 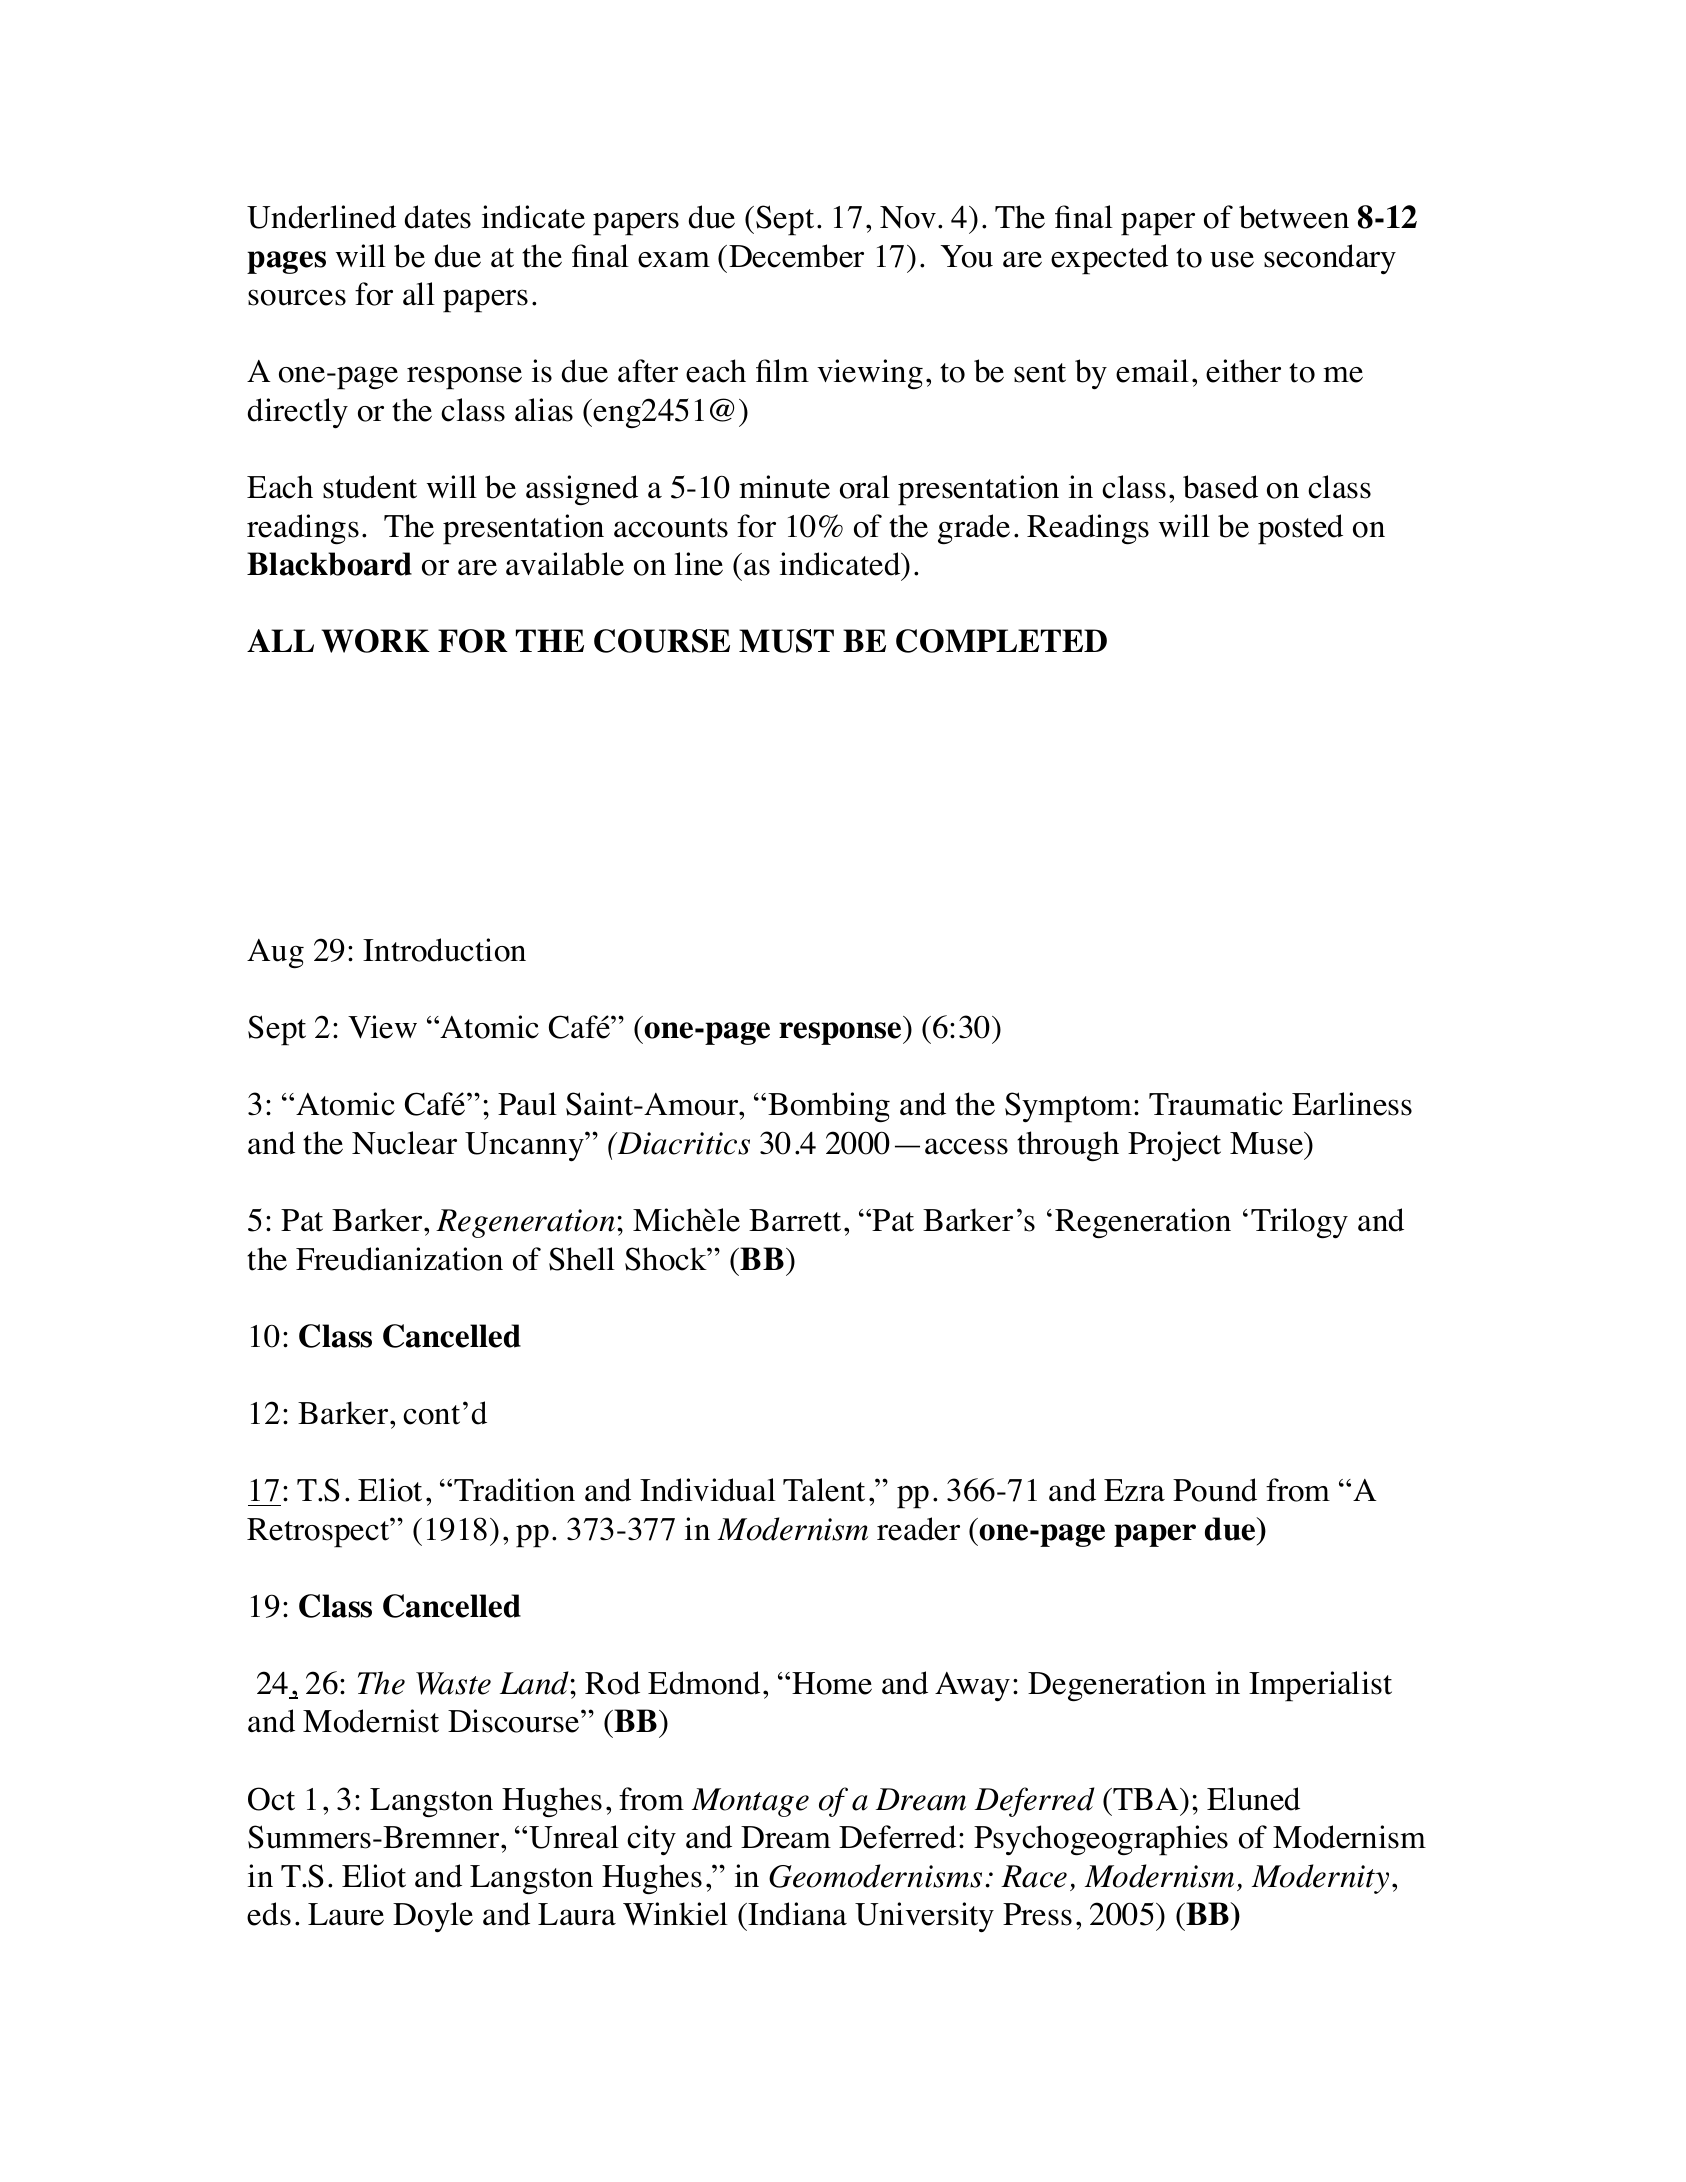 What do you see at coordinates (438, 217) in the page?
I see `dates` at bounding box center [438, 217].
